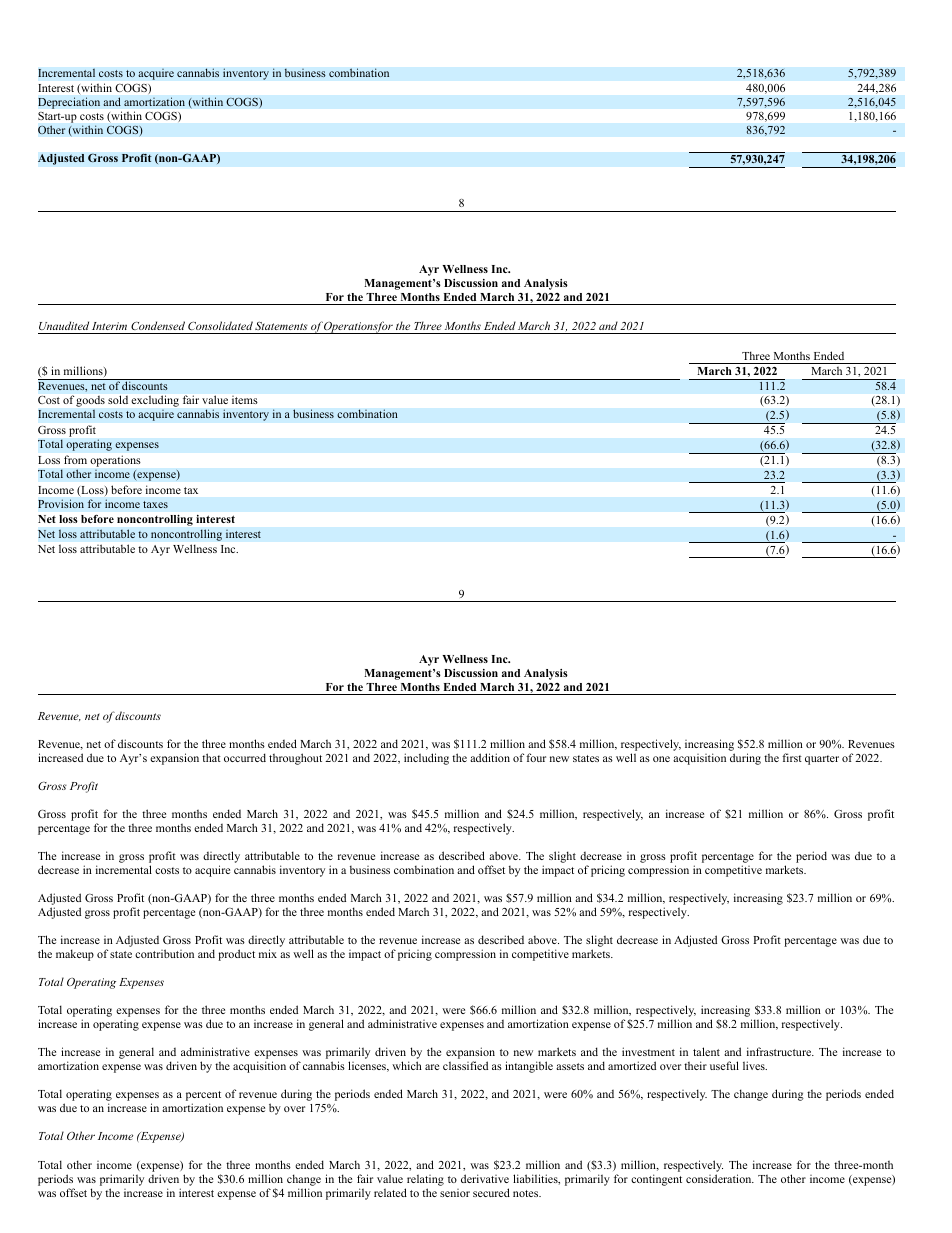 The height and width of the screenshot is (1233, 952). I want to click on related, so click(390, 1192).
